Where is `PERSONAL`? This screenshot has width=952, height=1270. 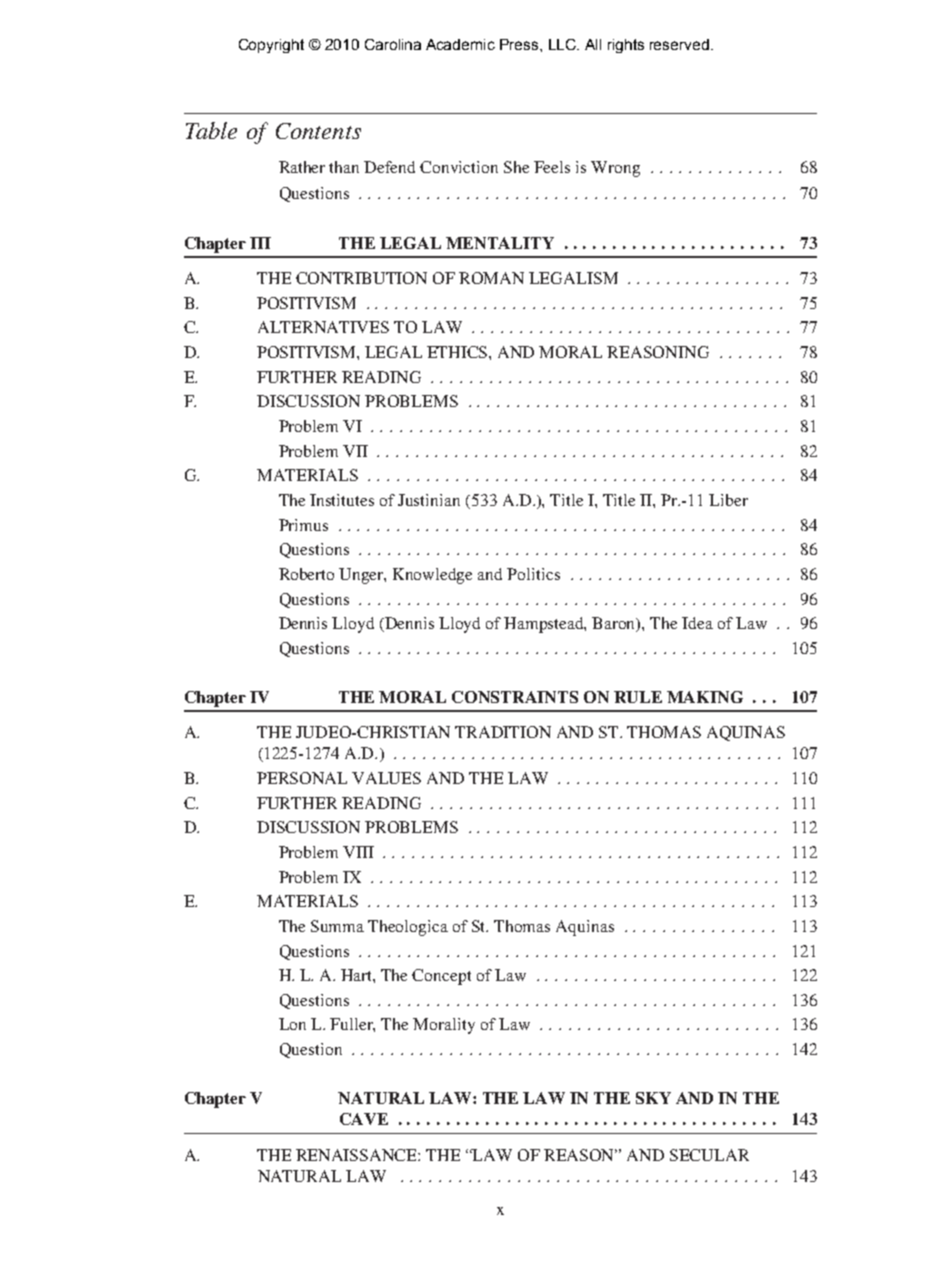
PERSONAL is located at coordinates (302, 778).
